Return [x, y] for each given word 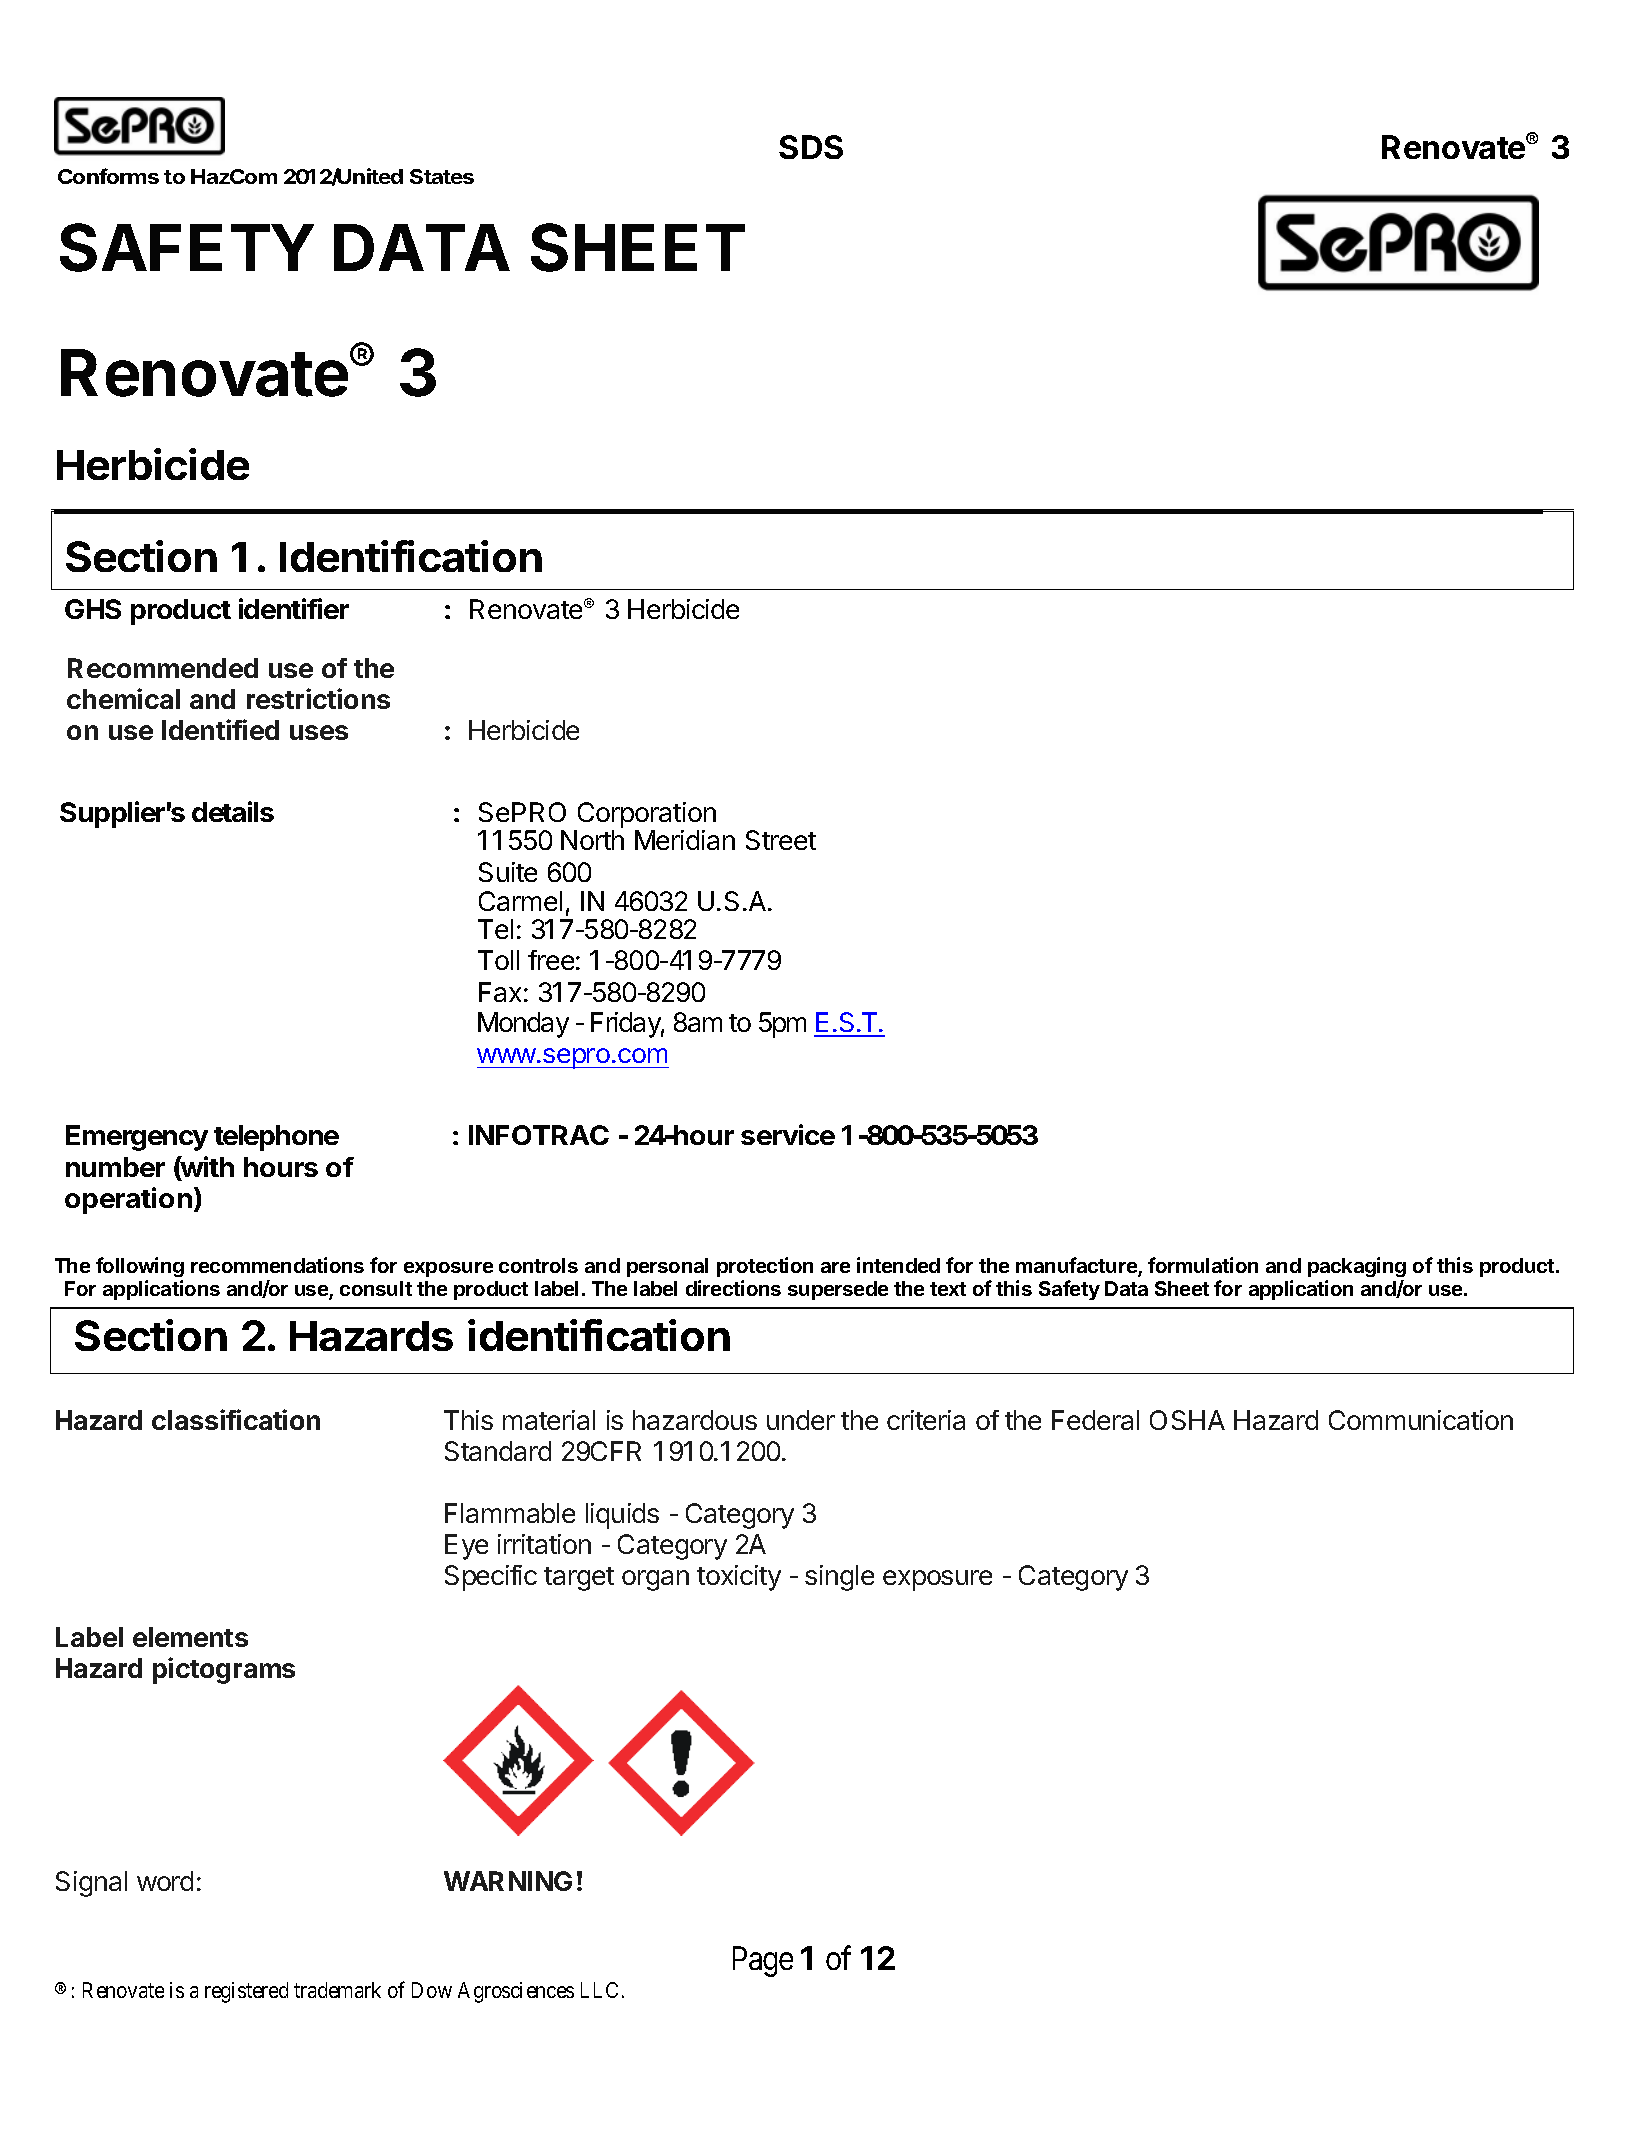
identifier [294, 608]
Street [781, 840]
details [233, 811]
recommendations [277, 1265]
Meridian [685, 840]
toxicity [739, 1578]
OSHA [1187, 1420]
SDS [811, 147]
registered [246, 1992]
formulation [1203, 1265]
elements [190, 1637]
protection [765, 1267]
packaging [1357, 1267]
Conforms [108, 176]
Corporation [645, 816]
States [442, 176]
